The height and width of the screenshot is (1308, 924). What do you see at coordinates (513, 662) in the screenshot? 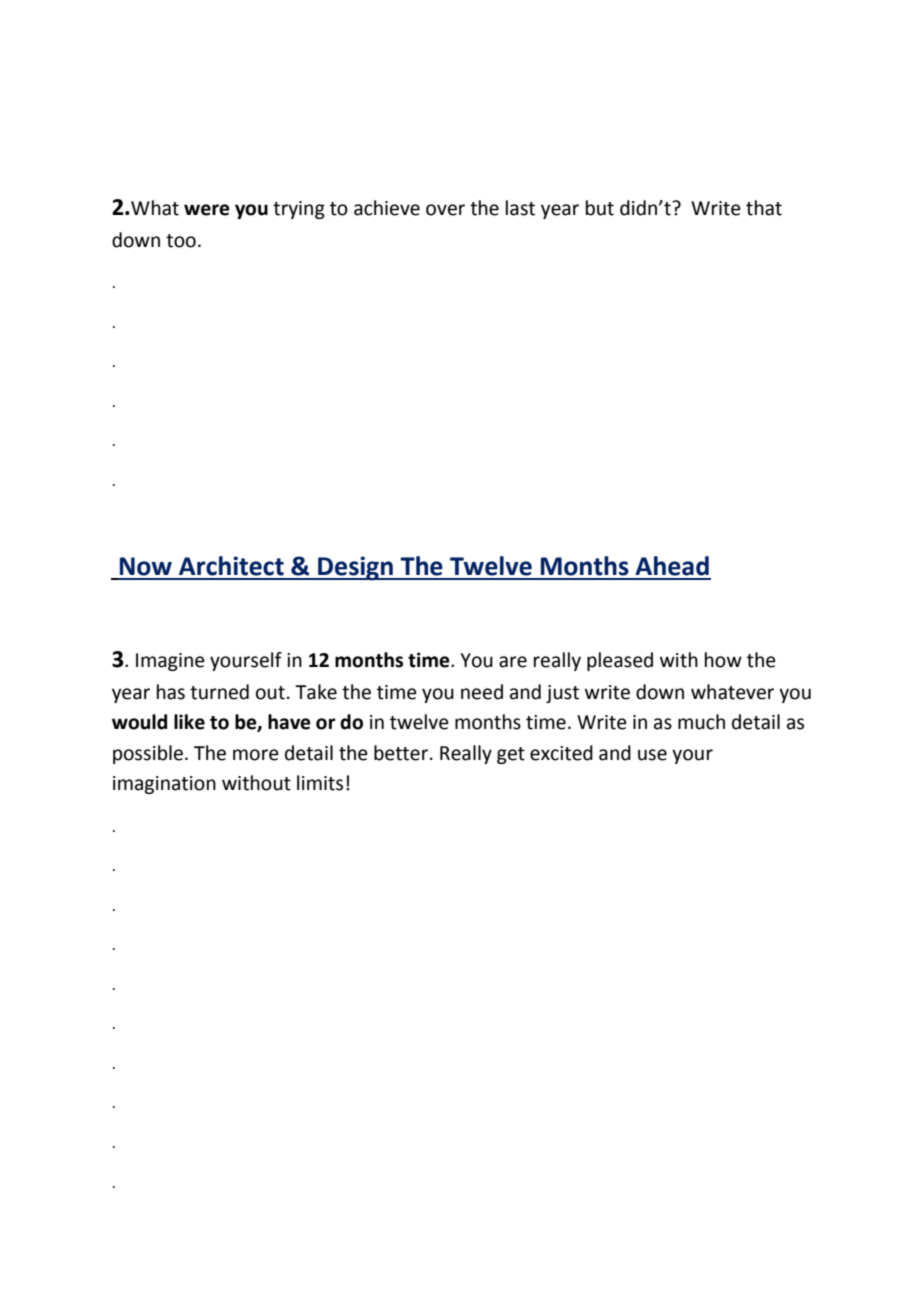
I see `are` at bounding box center [513, 662].
